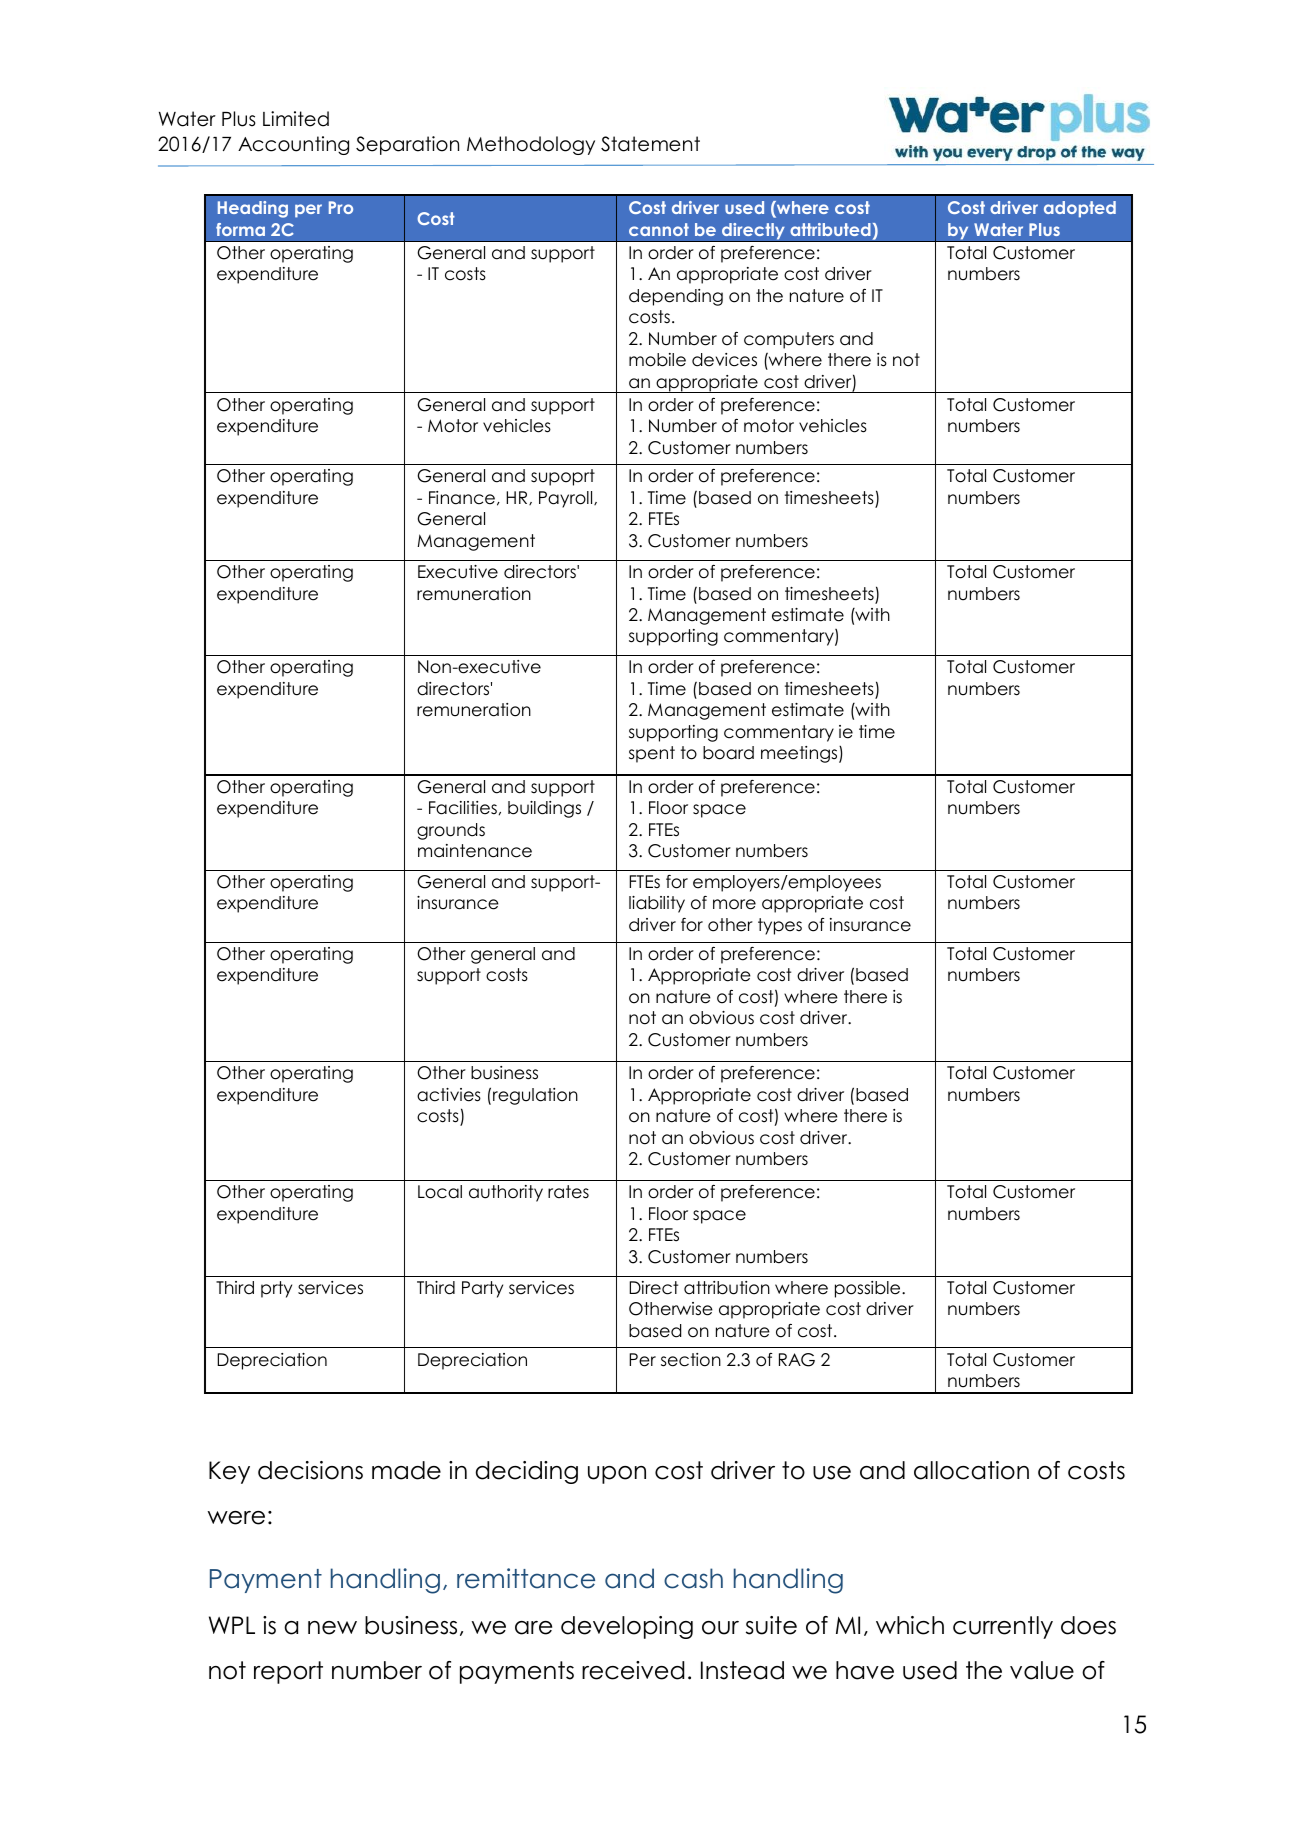  I want to click on Accounting, so click(293, 145).
